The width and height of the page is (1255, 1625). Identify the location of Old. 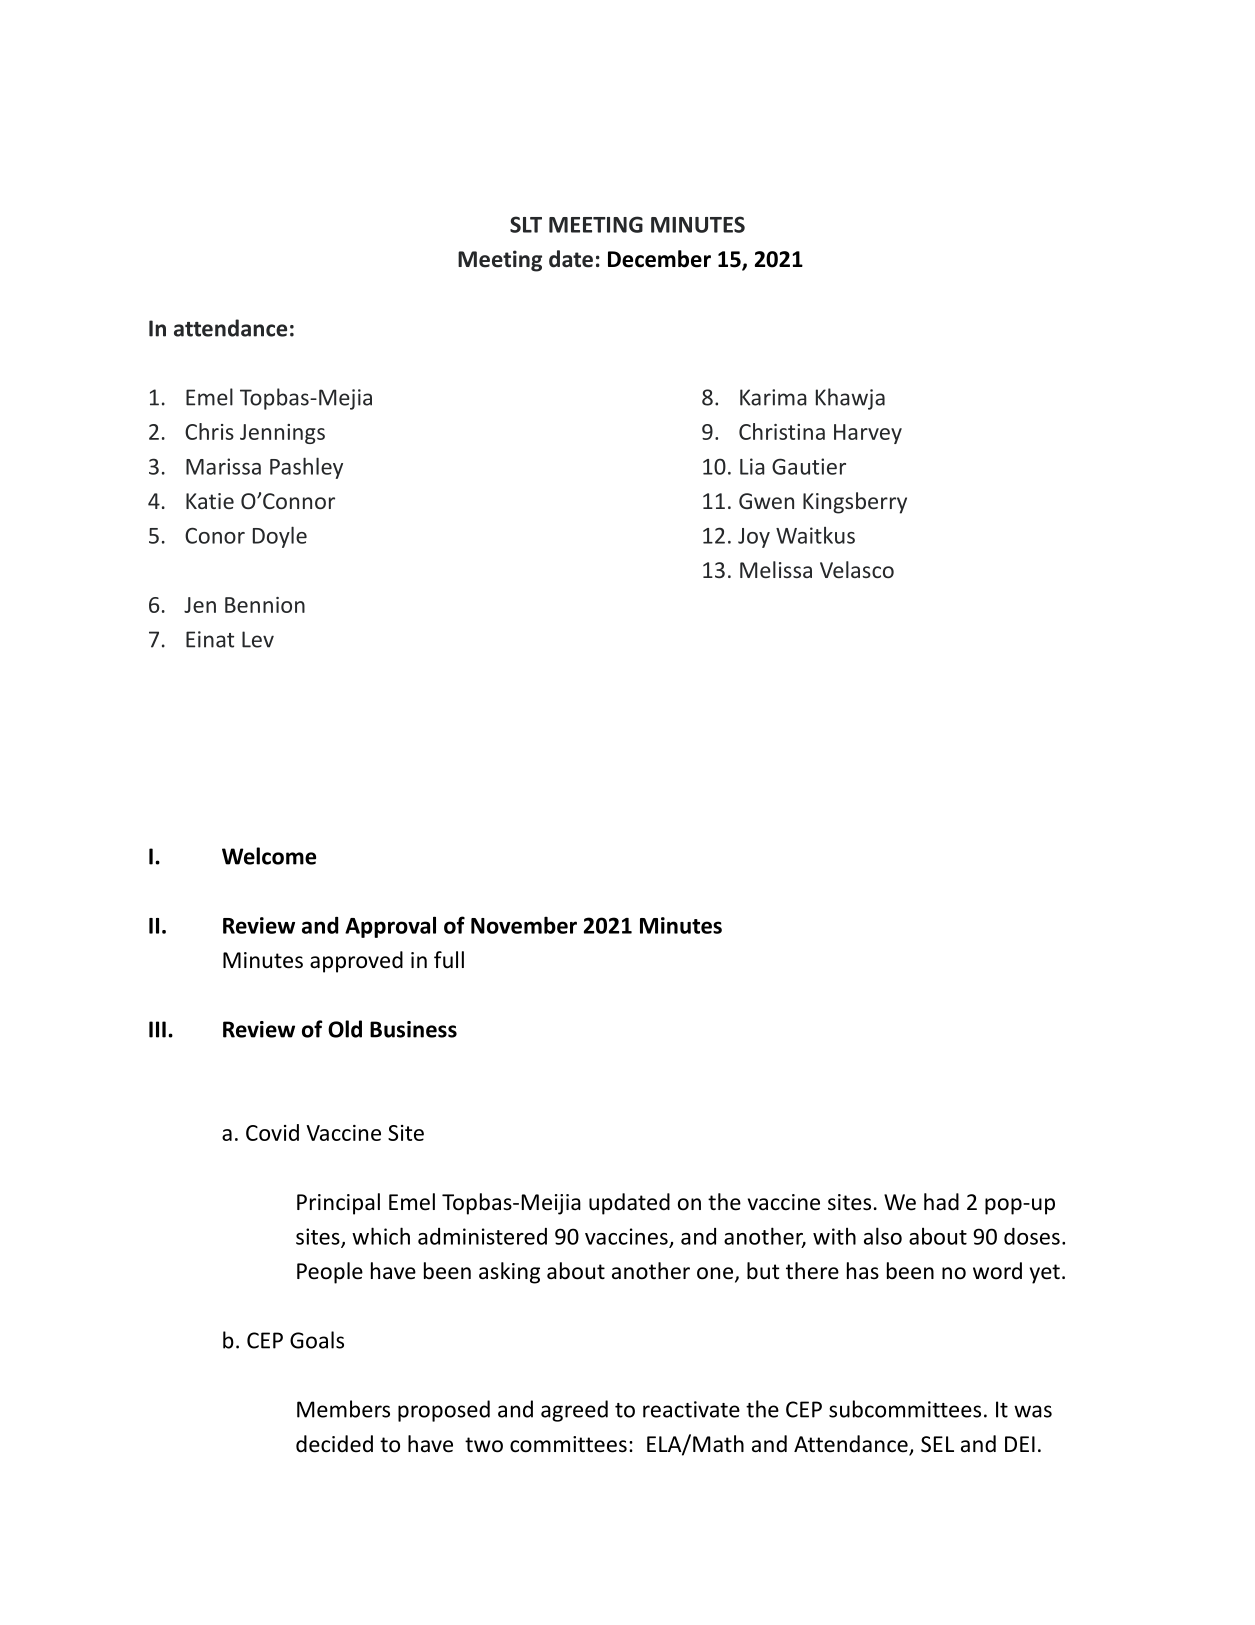
(345, 1029).
